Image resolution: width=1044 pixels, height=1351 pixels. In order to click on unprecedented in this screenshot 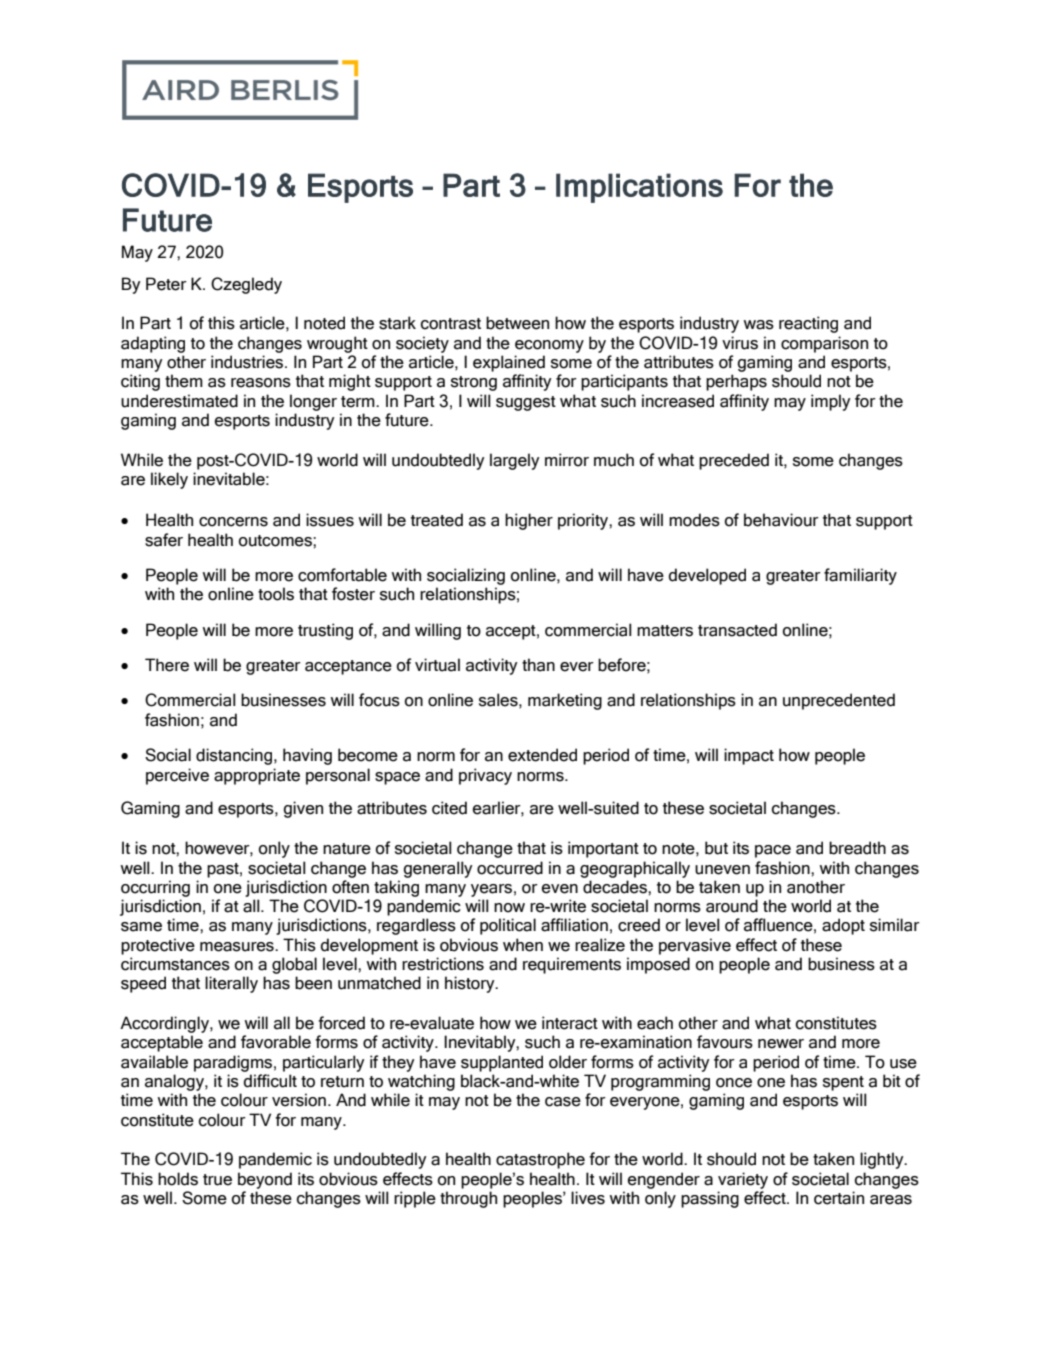, I will do `click(839, 701)`.
